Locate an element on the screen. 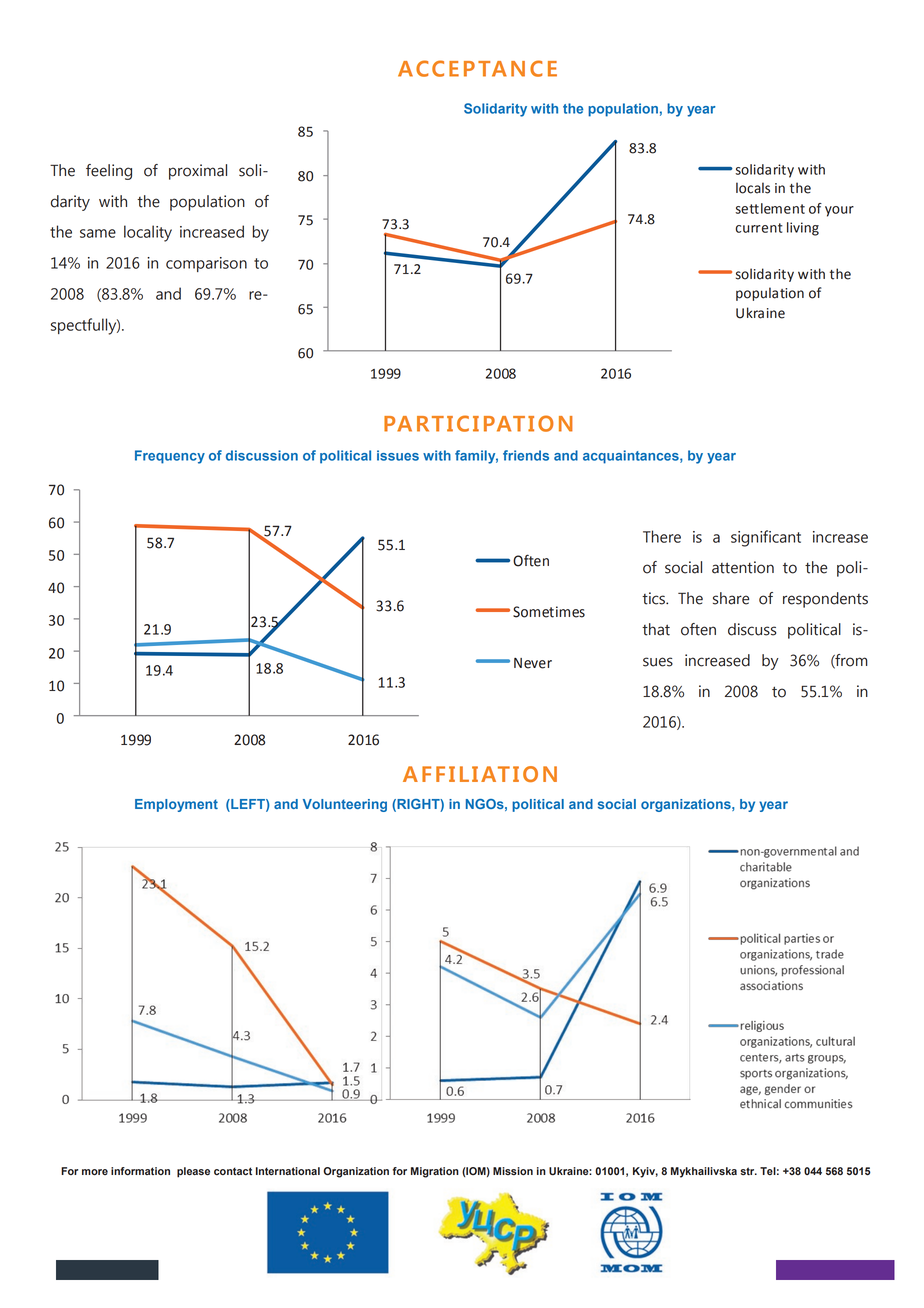 Image resolution: width=924 pixels, height=1308 pixels. locals is located at coordinates (753, 188).
